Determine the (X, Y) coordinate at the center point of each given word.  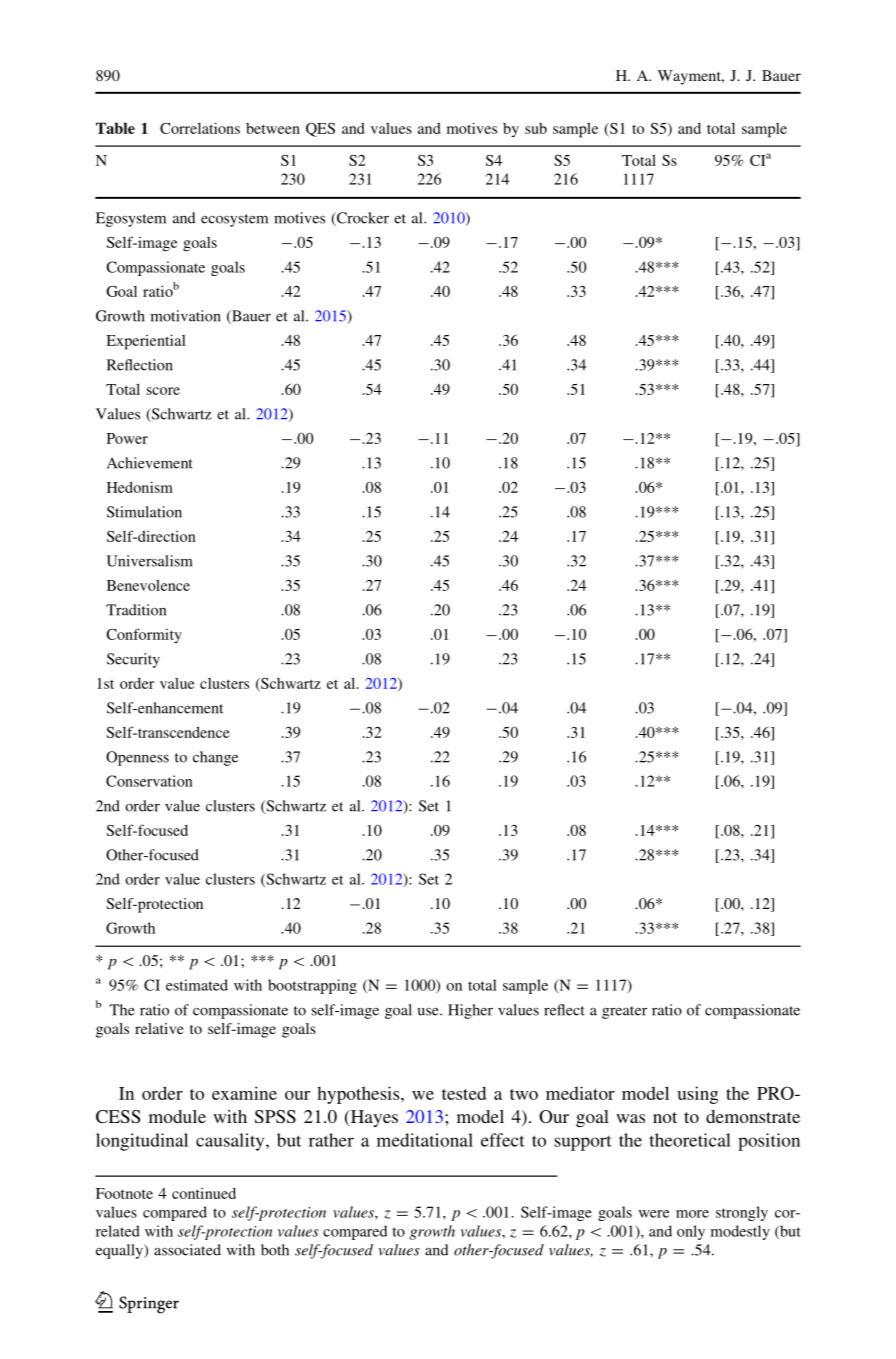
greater (624, 1012)
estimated (197, 985)
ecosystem (234, 220)
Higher (470, 1011)
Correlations (200, 128)
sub (536, 128)
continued (204, 1193)
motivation (186, 316)
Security (133, 660)
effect (503, 1140)
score (163, 391)
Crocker (361, 219)
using (697, 1095)
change (215, 758)
